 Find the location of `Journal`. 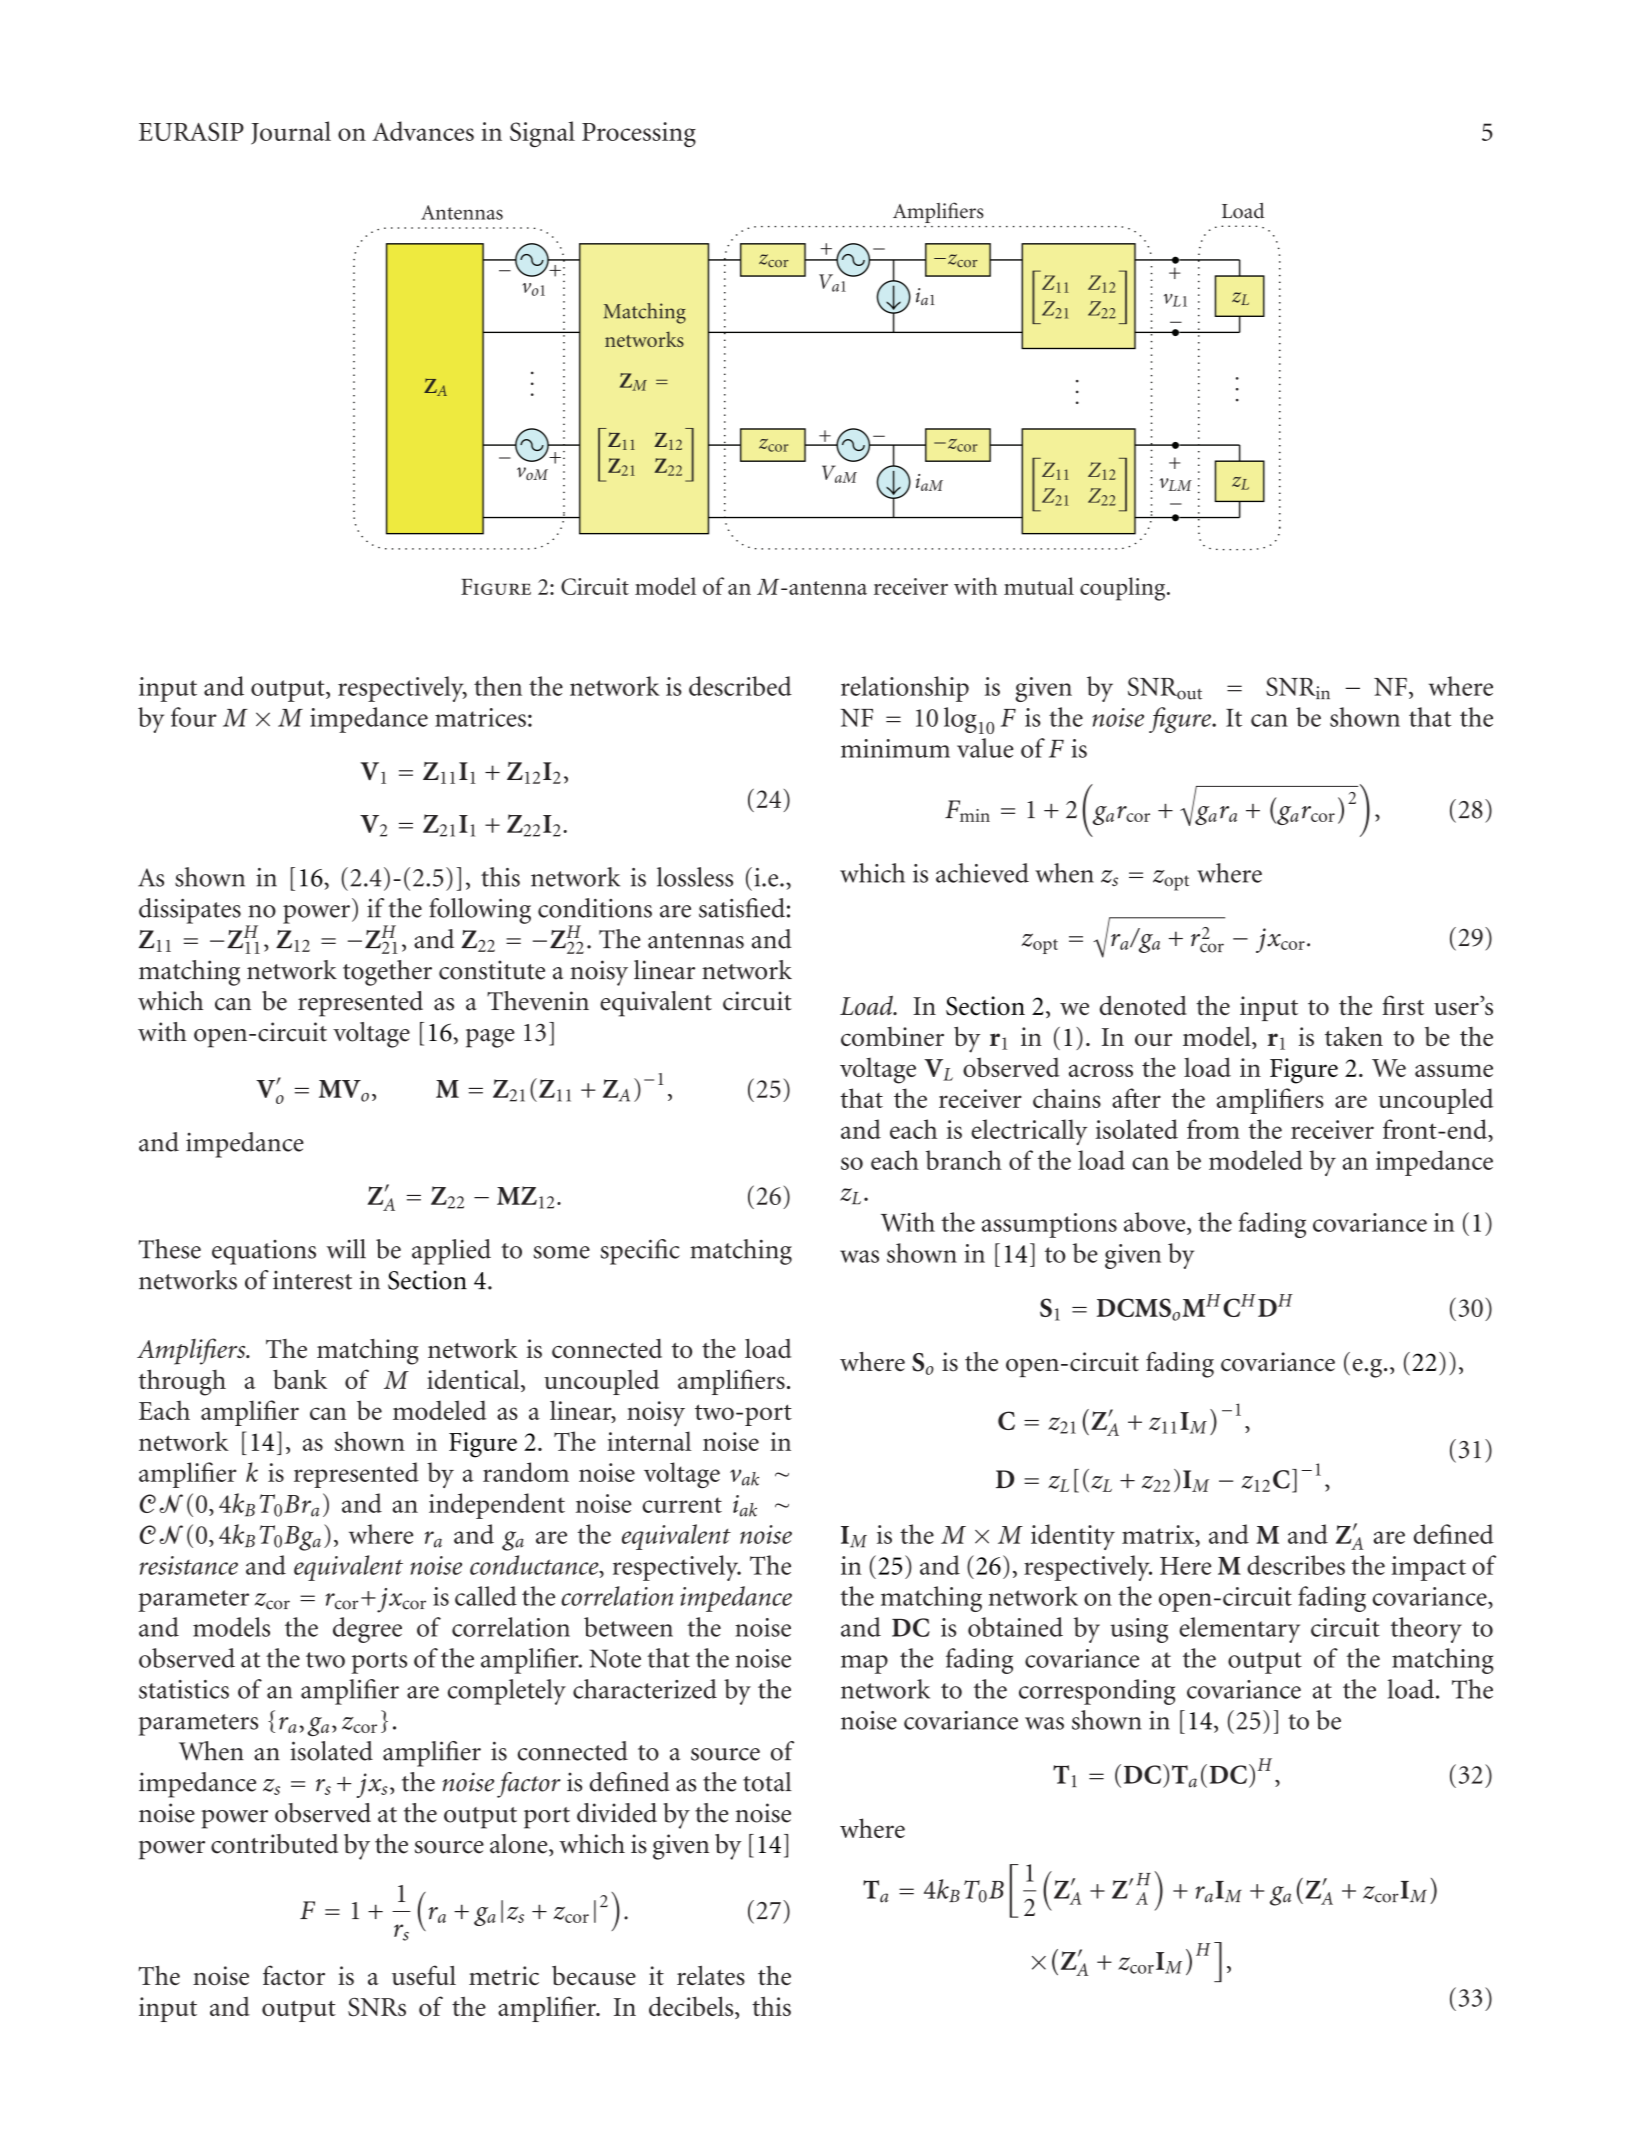

Journal is located at coordinates (291, 133).
